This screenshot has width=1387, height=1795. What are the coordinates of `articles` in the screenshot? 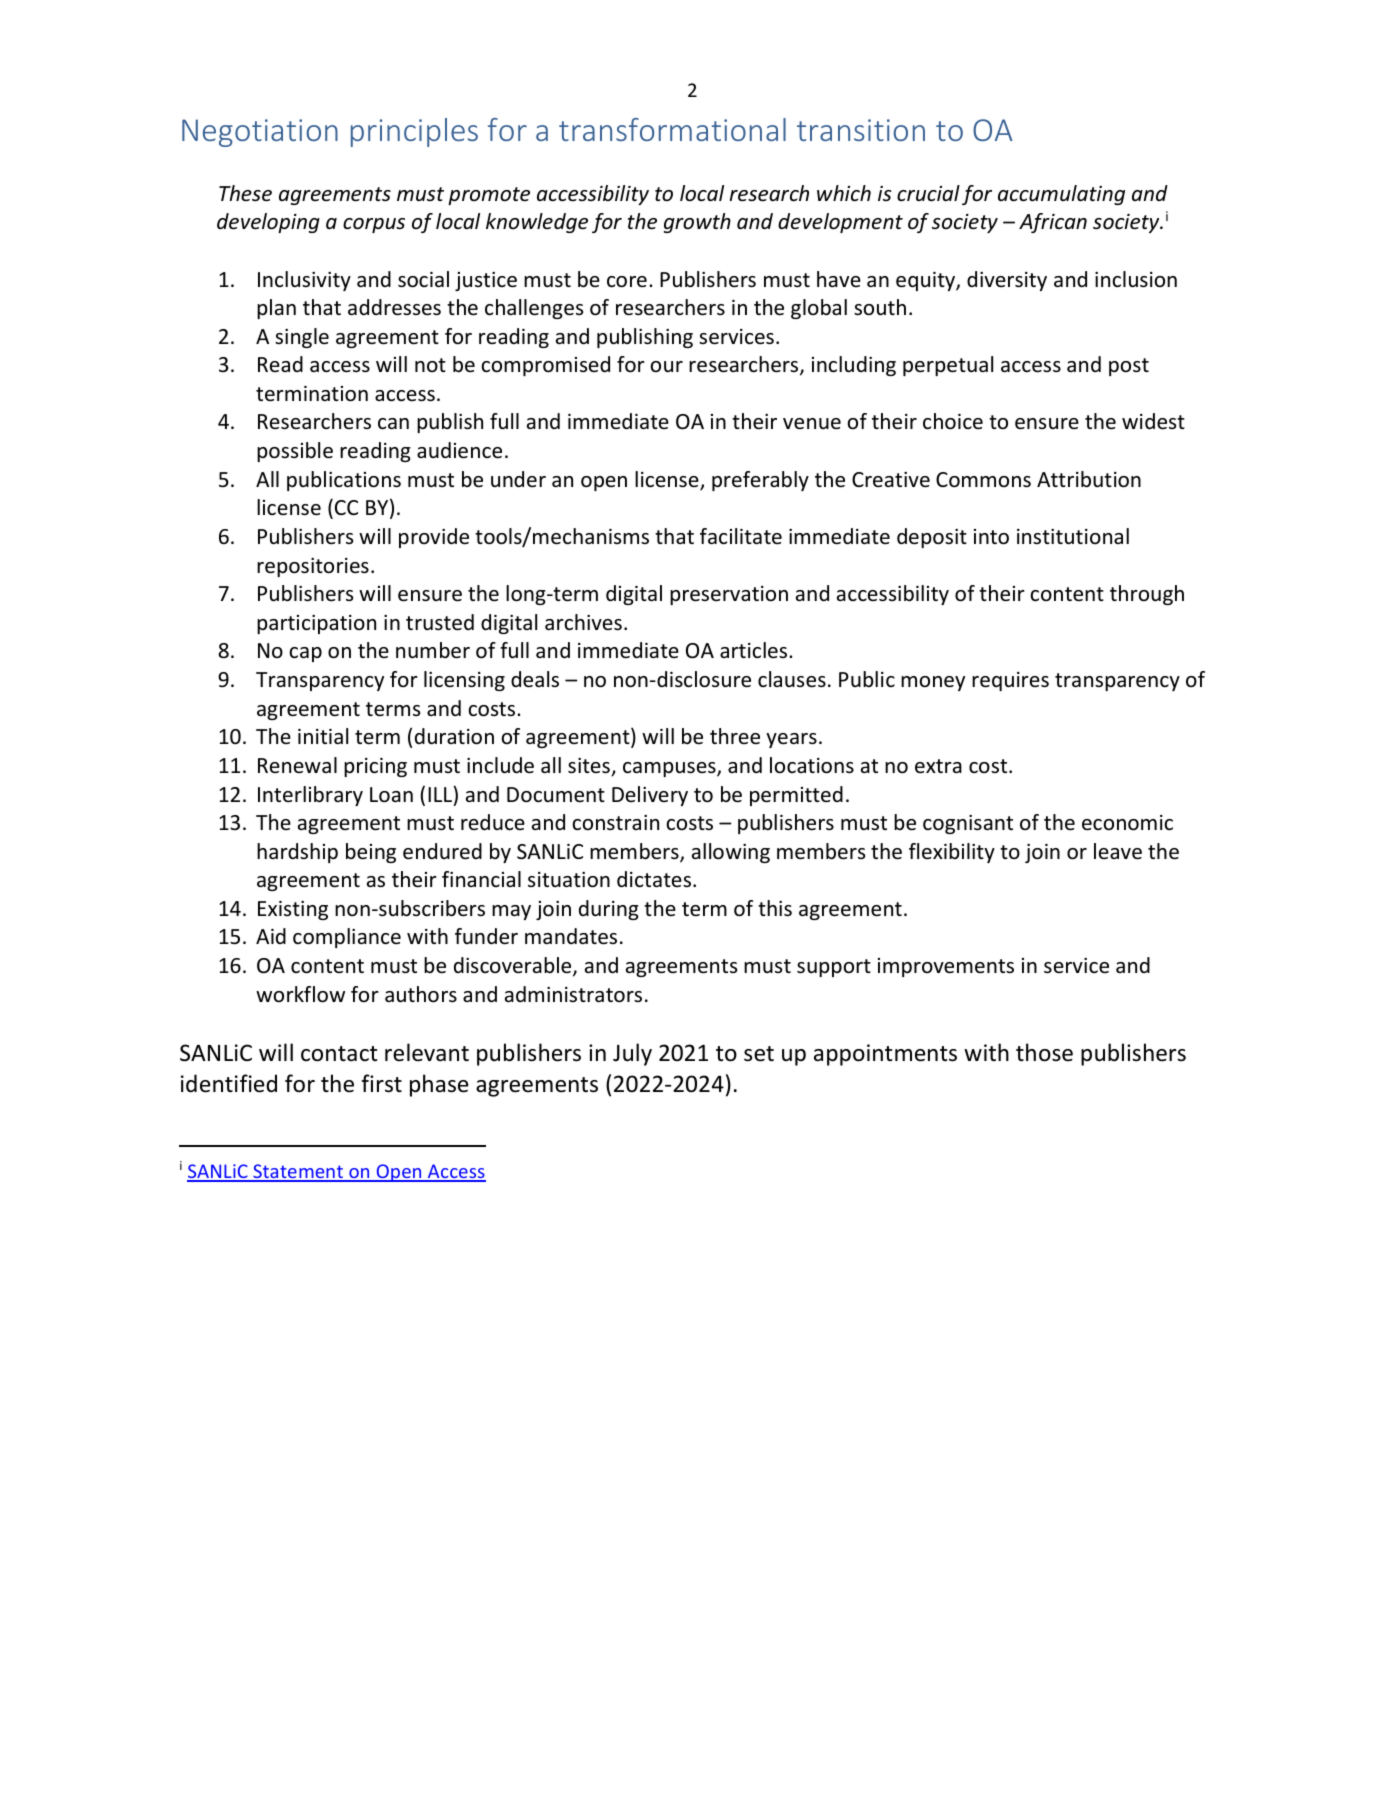 It's located at (755, 650).
